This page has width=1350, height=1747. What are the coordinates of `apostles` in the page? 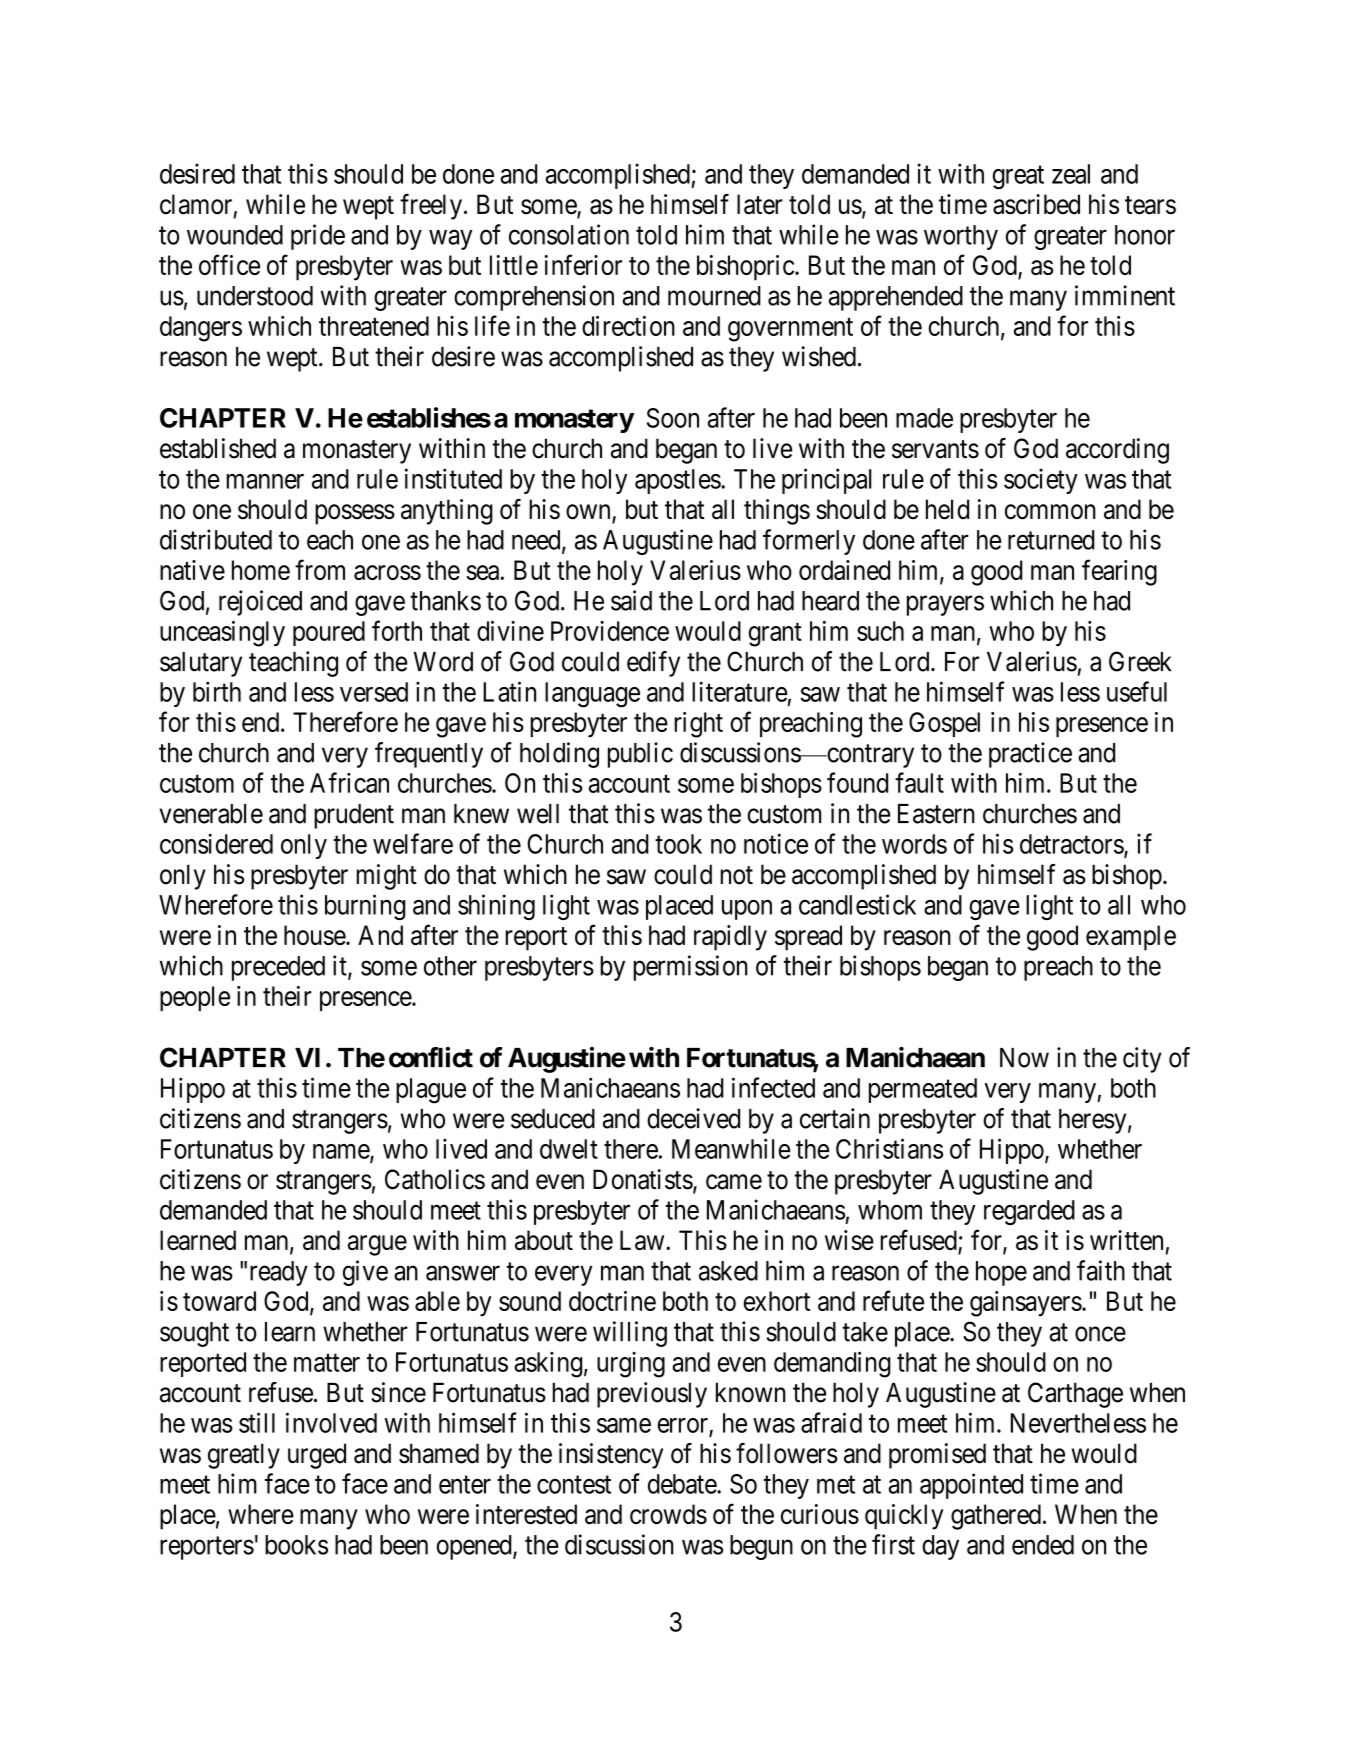 It's located at (678, 481).
